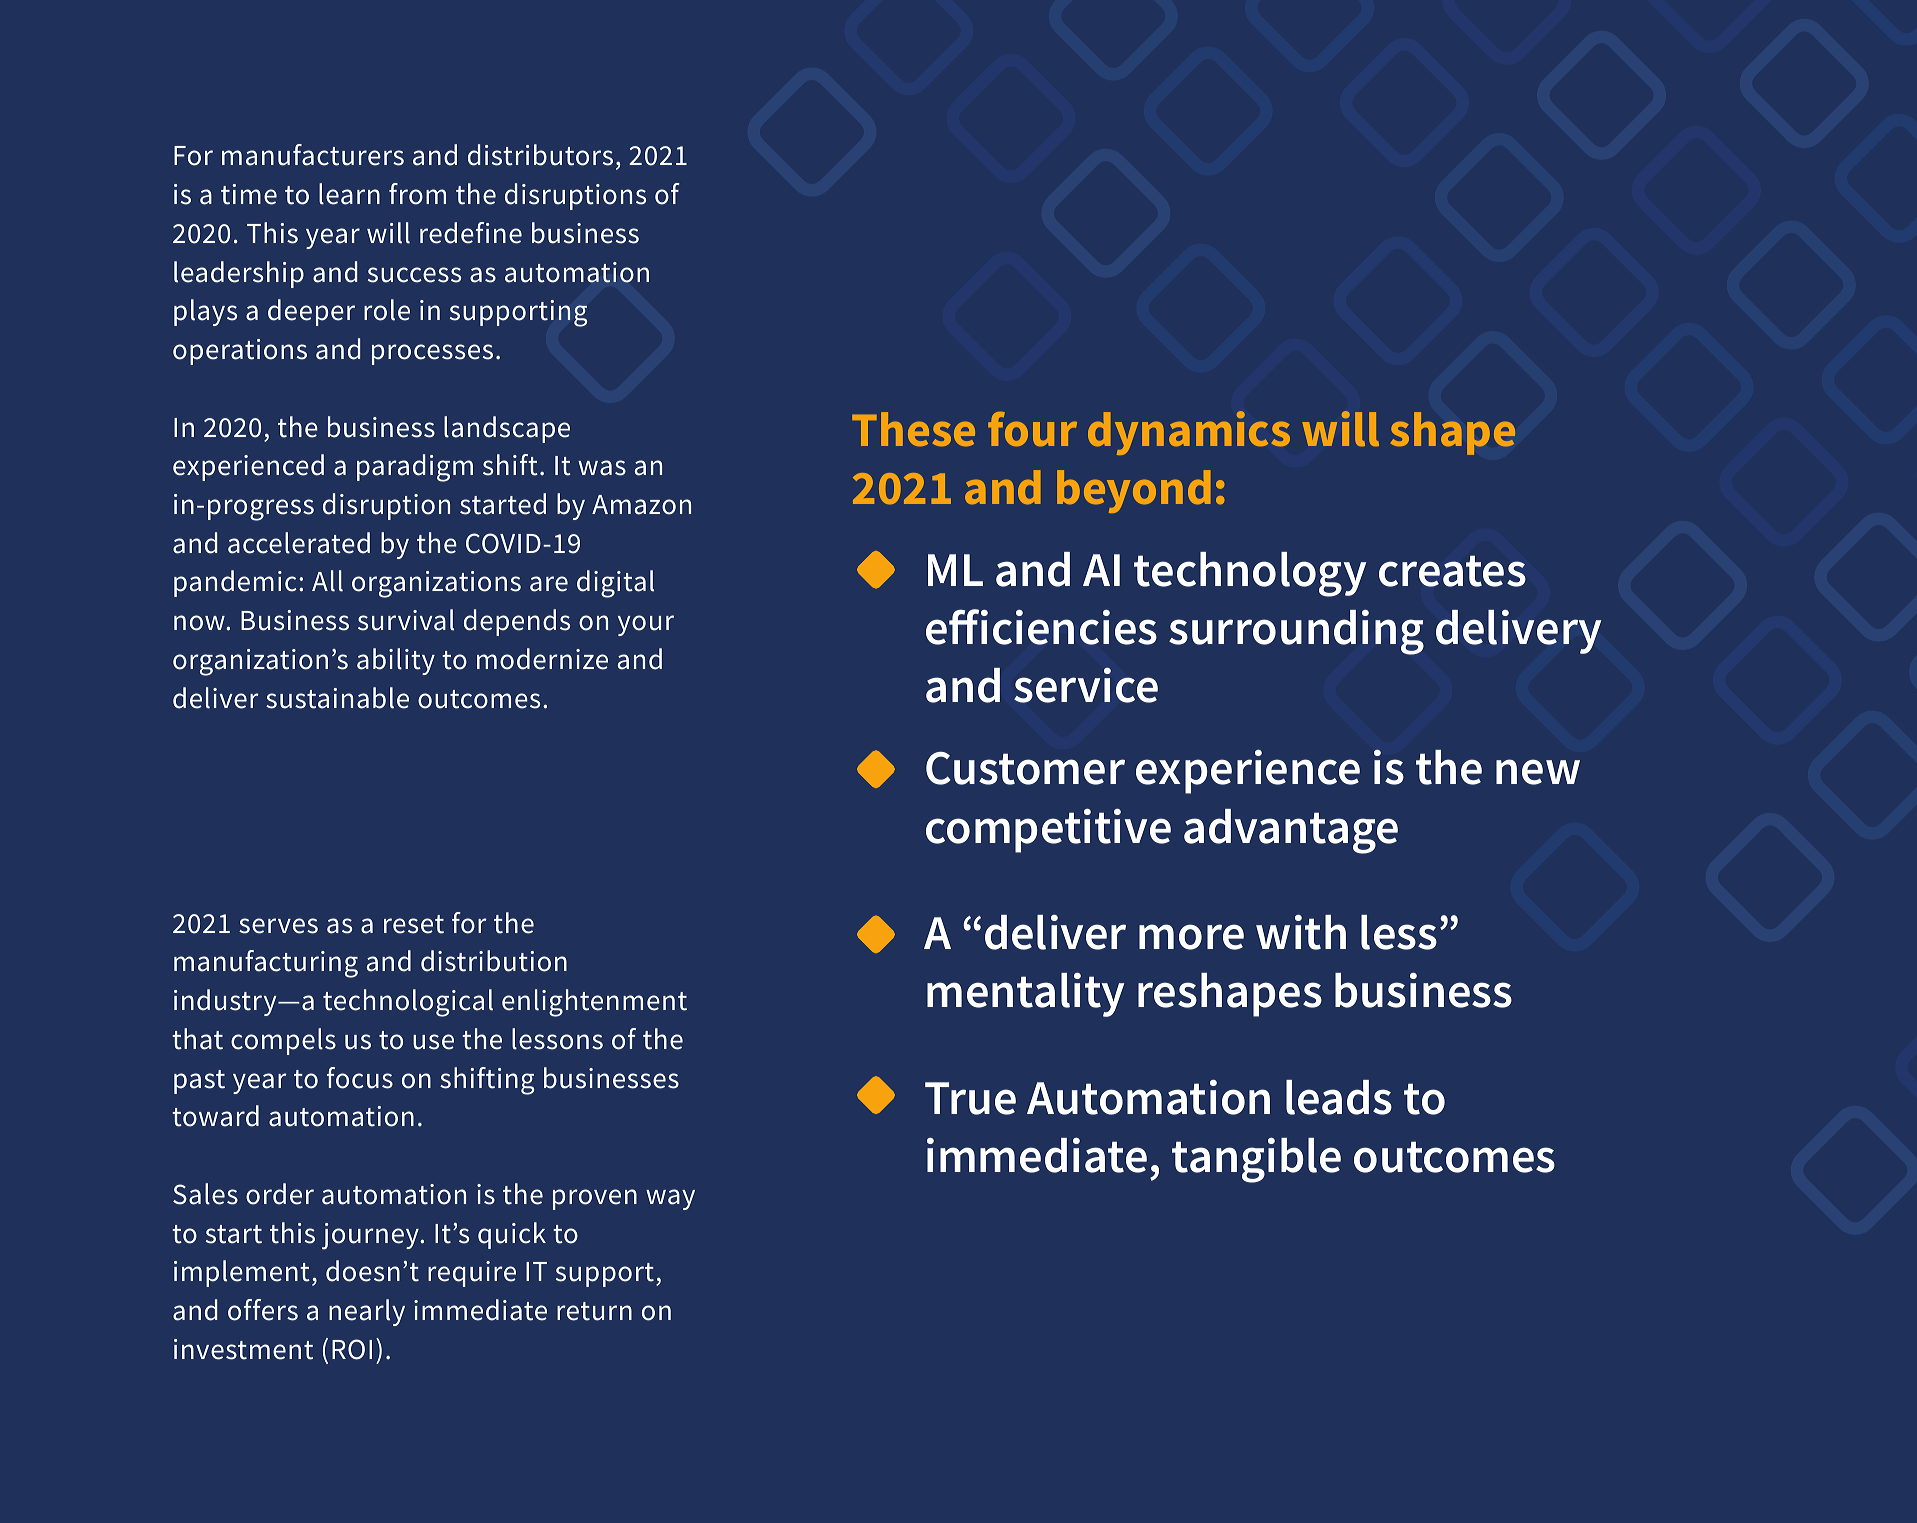  What do you see at coordinates (1538, 772) in the document?
I see `new` at bounding box center [1538, 772].
